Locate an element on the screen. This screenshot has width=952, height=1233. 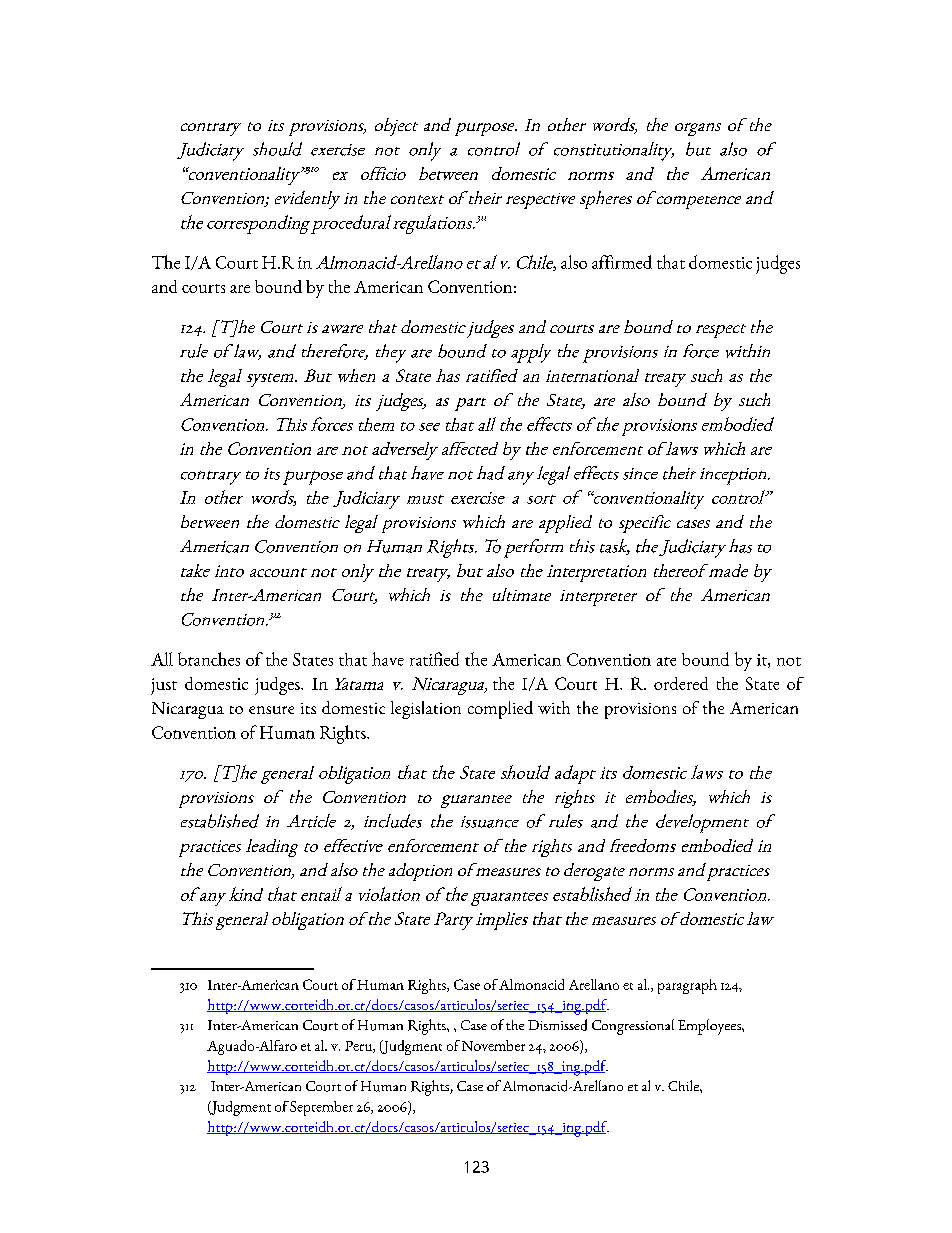
legislation is located at coordinates (426, 710).
